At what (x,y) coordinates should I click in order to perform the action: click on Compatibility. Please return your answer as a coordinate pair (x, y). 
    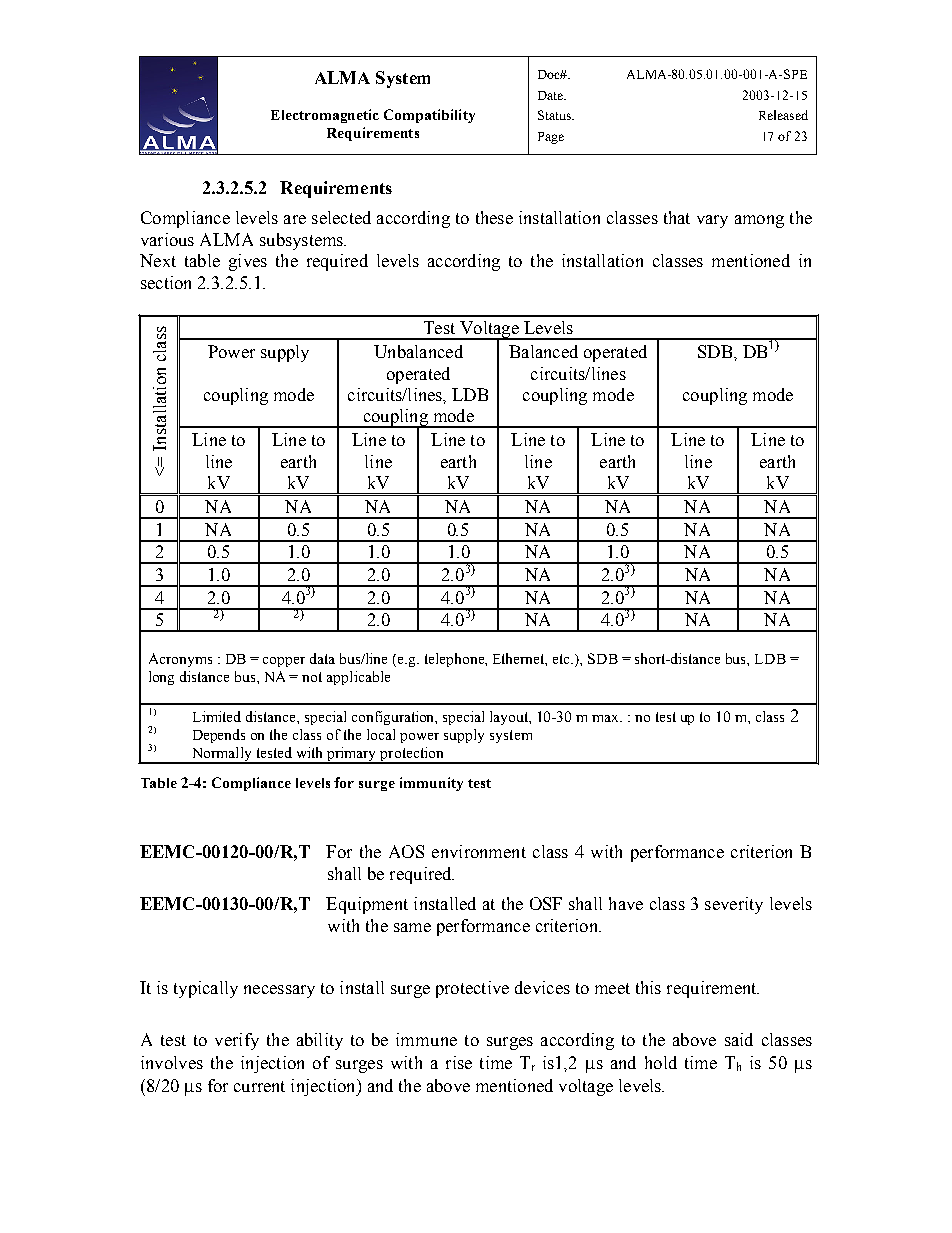
    Looking at the image, I should click on (429, 116).
